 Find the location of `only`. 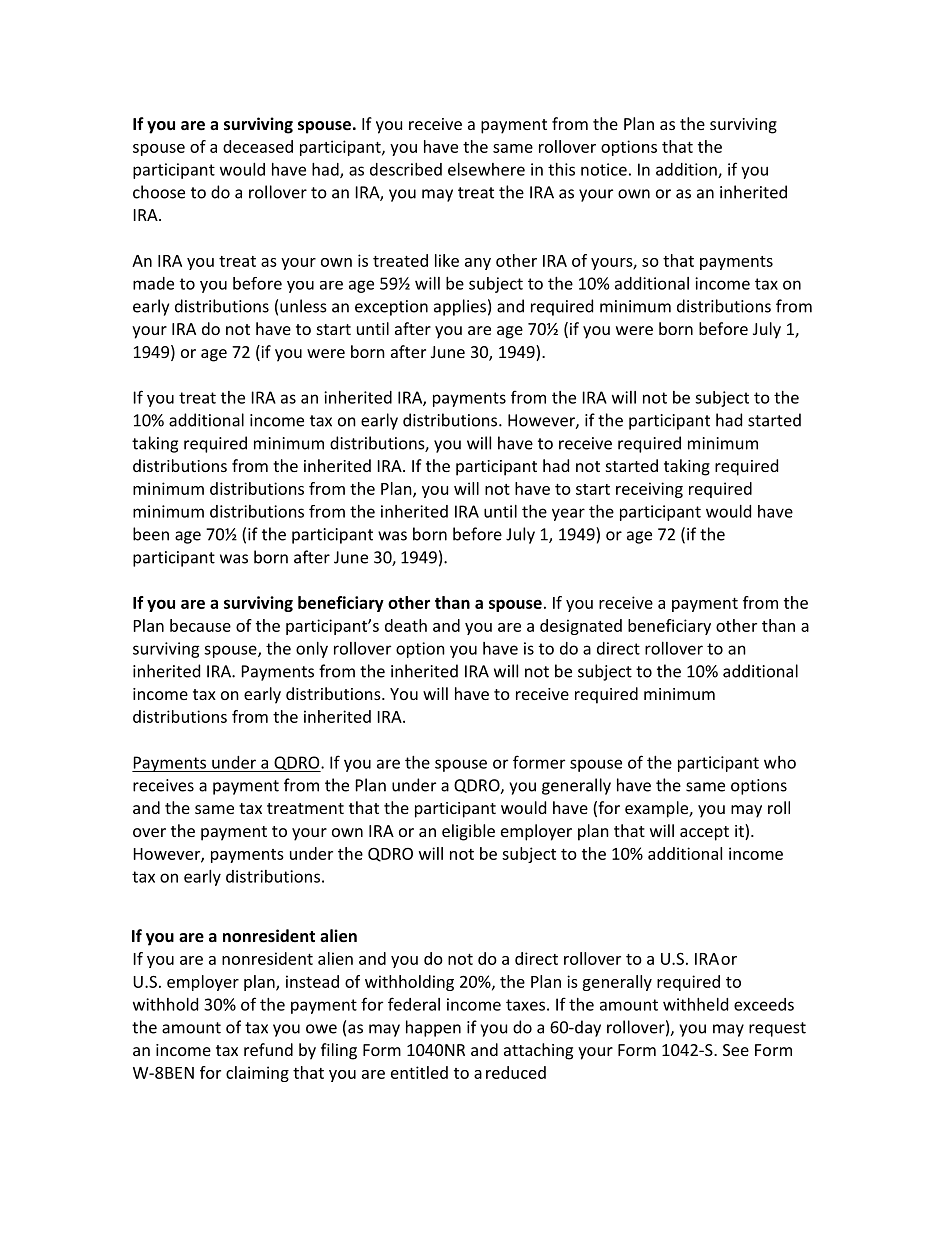

only is located at coordinates (312, 650).
